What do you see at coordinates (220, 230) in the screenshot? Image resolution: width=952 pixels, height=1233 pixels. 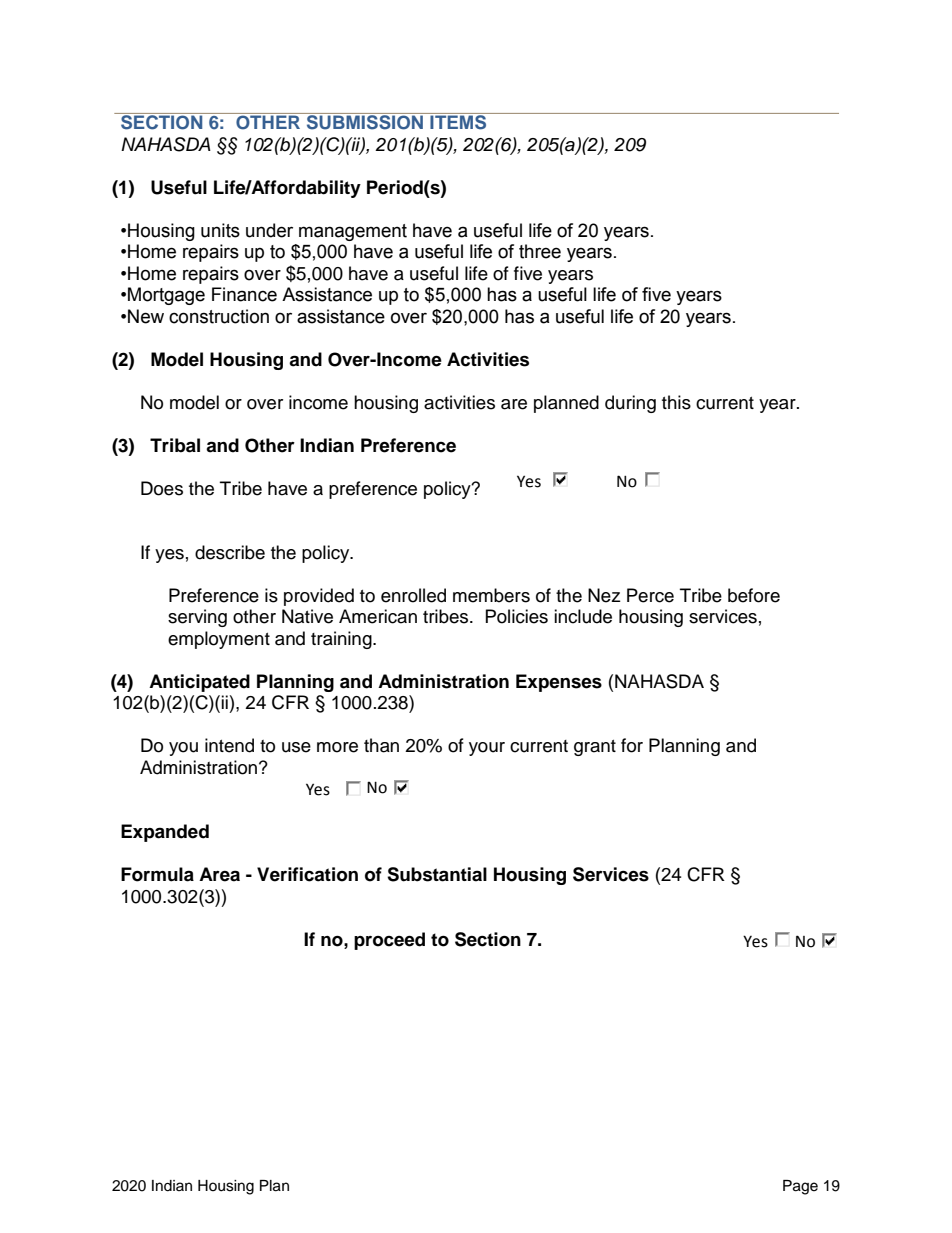 I see `units` at bounding box center [220, 230].
